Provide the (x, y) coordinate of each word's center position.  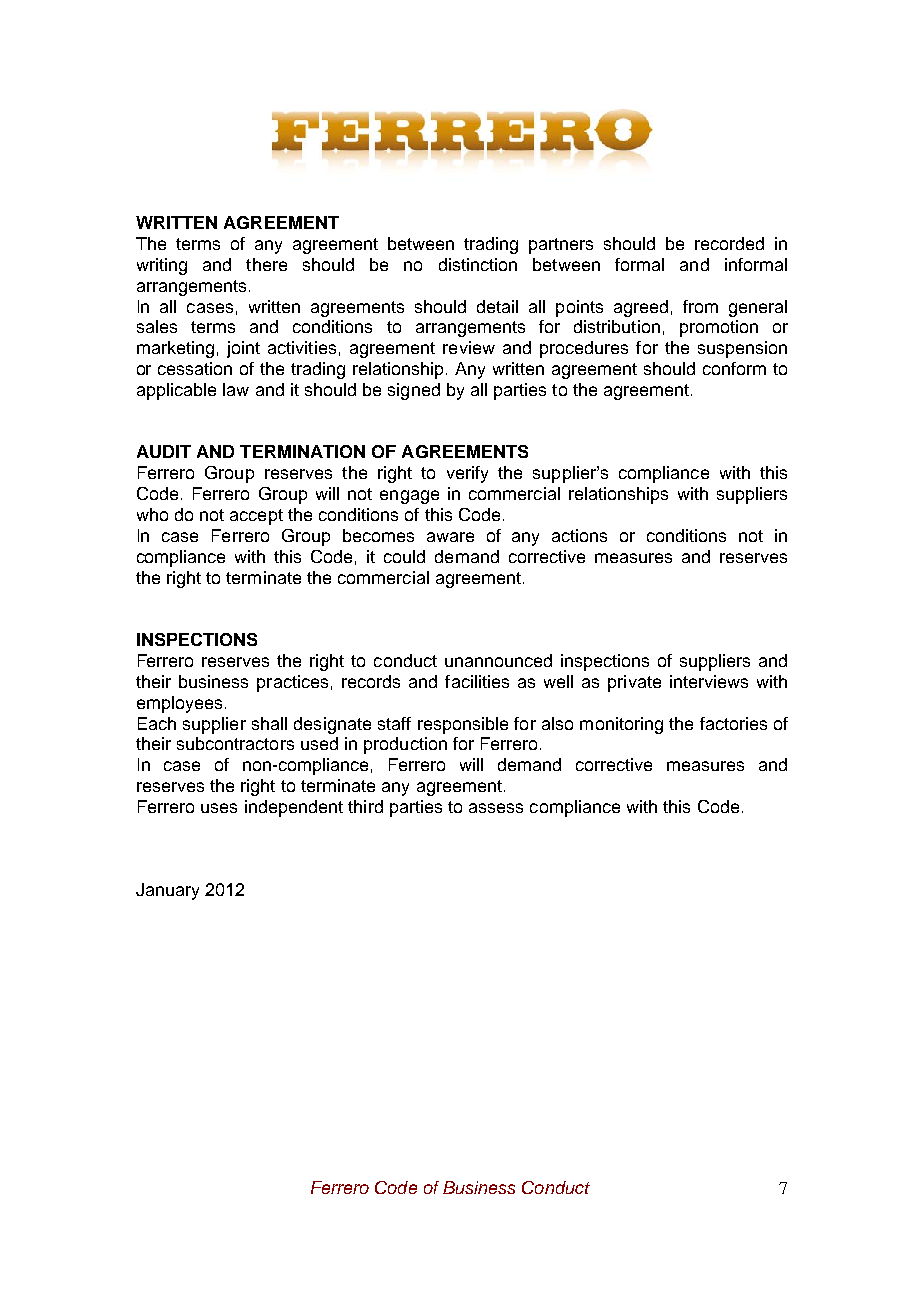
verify (467, 474)
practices (292, 683)
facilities (477, 681)
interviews (709, 681)
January (167, 891)
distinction (478, 264)
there (266, 264)
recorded (729, 243)
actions (579, 535)
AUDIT (164, 451)
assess (496, 808)
